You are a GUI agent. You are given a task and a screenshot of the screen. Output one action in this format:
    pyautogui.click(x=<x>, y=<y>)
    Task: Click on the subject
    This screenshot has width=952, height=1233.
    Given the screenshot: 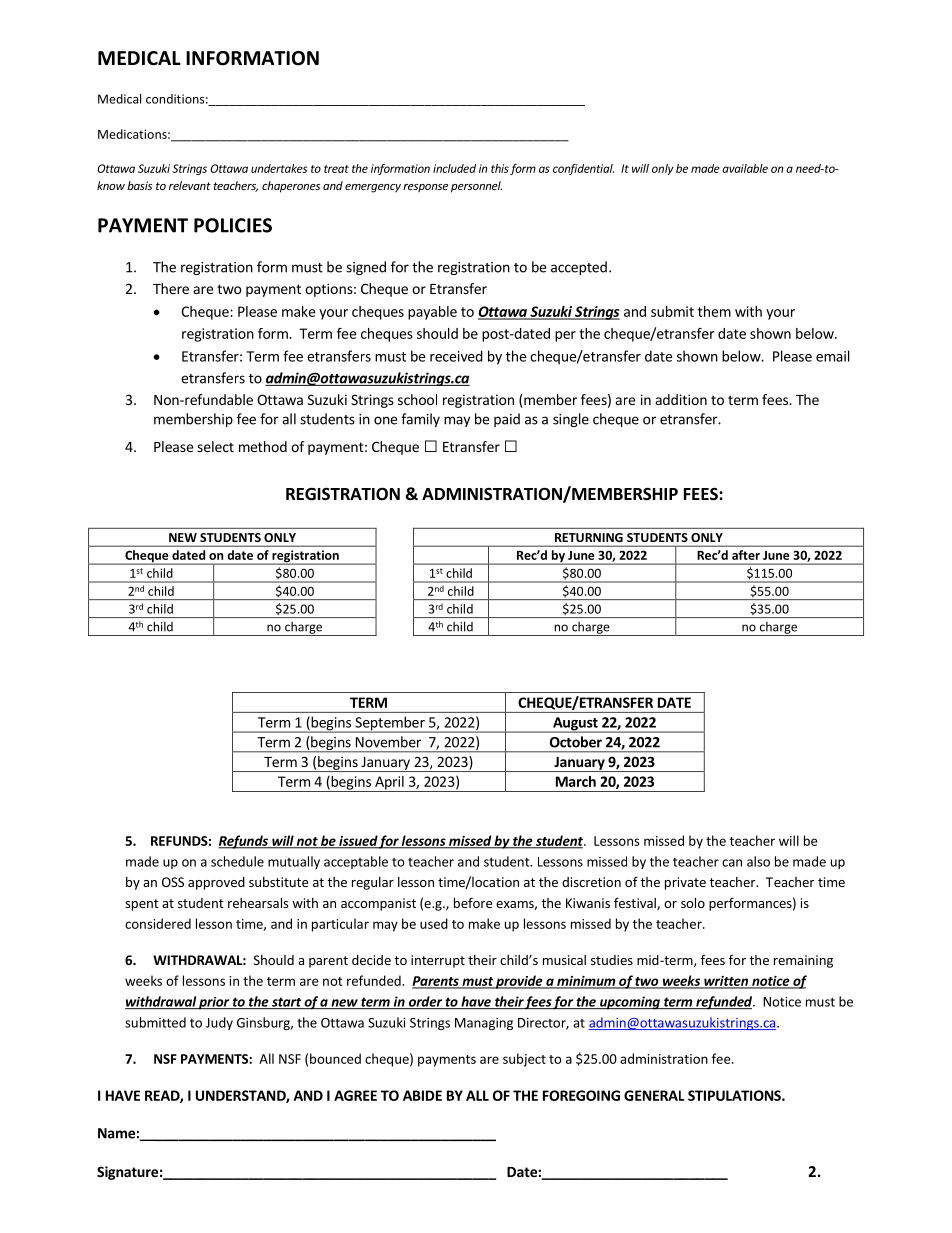 What is the action you would take?
    pyautogui.click(x=524, y=1060)
